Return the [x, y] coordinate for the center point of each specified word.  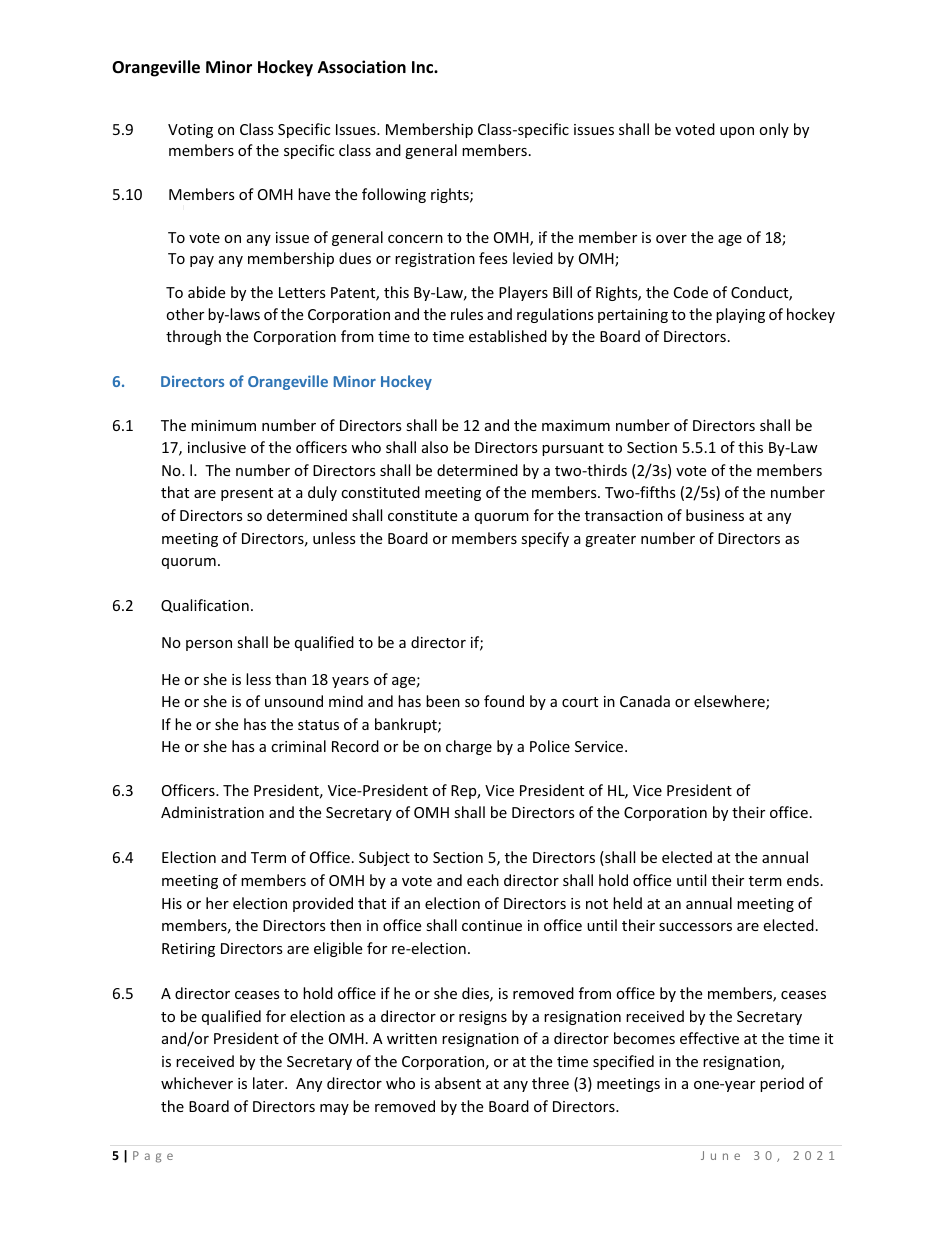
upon [737, 132]
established [508, 336]
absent [458, 1083]
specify [545, 539]
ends [803, 880]
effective [709, 1038]
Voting [190, 131]
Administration [212, 812]
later [269, 1083]
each [483, 880]
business [715, 515]
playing [740, 315]
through [193, 337]
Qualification [205, 606]
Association [362, 67]
